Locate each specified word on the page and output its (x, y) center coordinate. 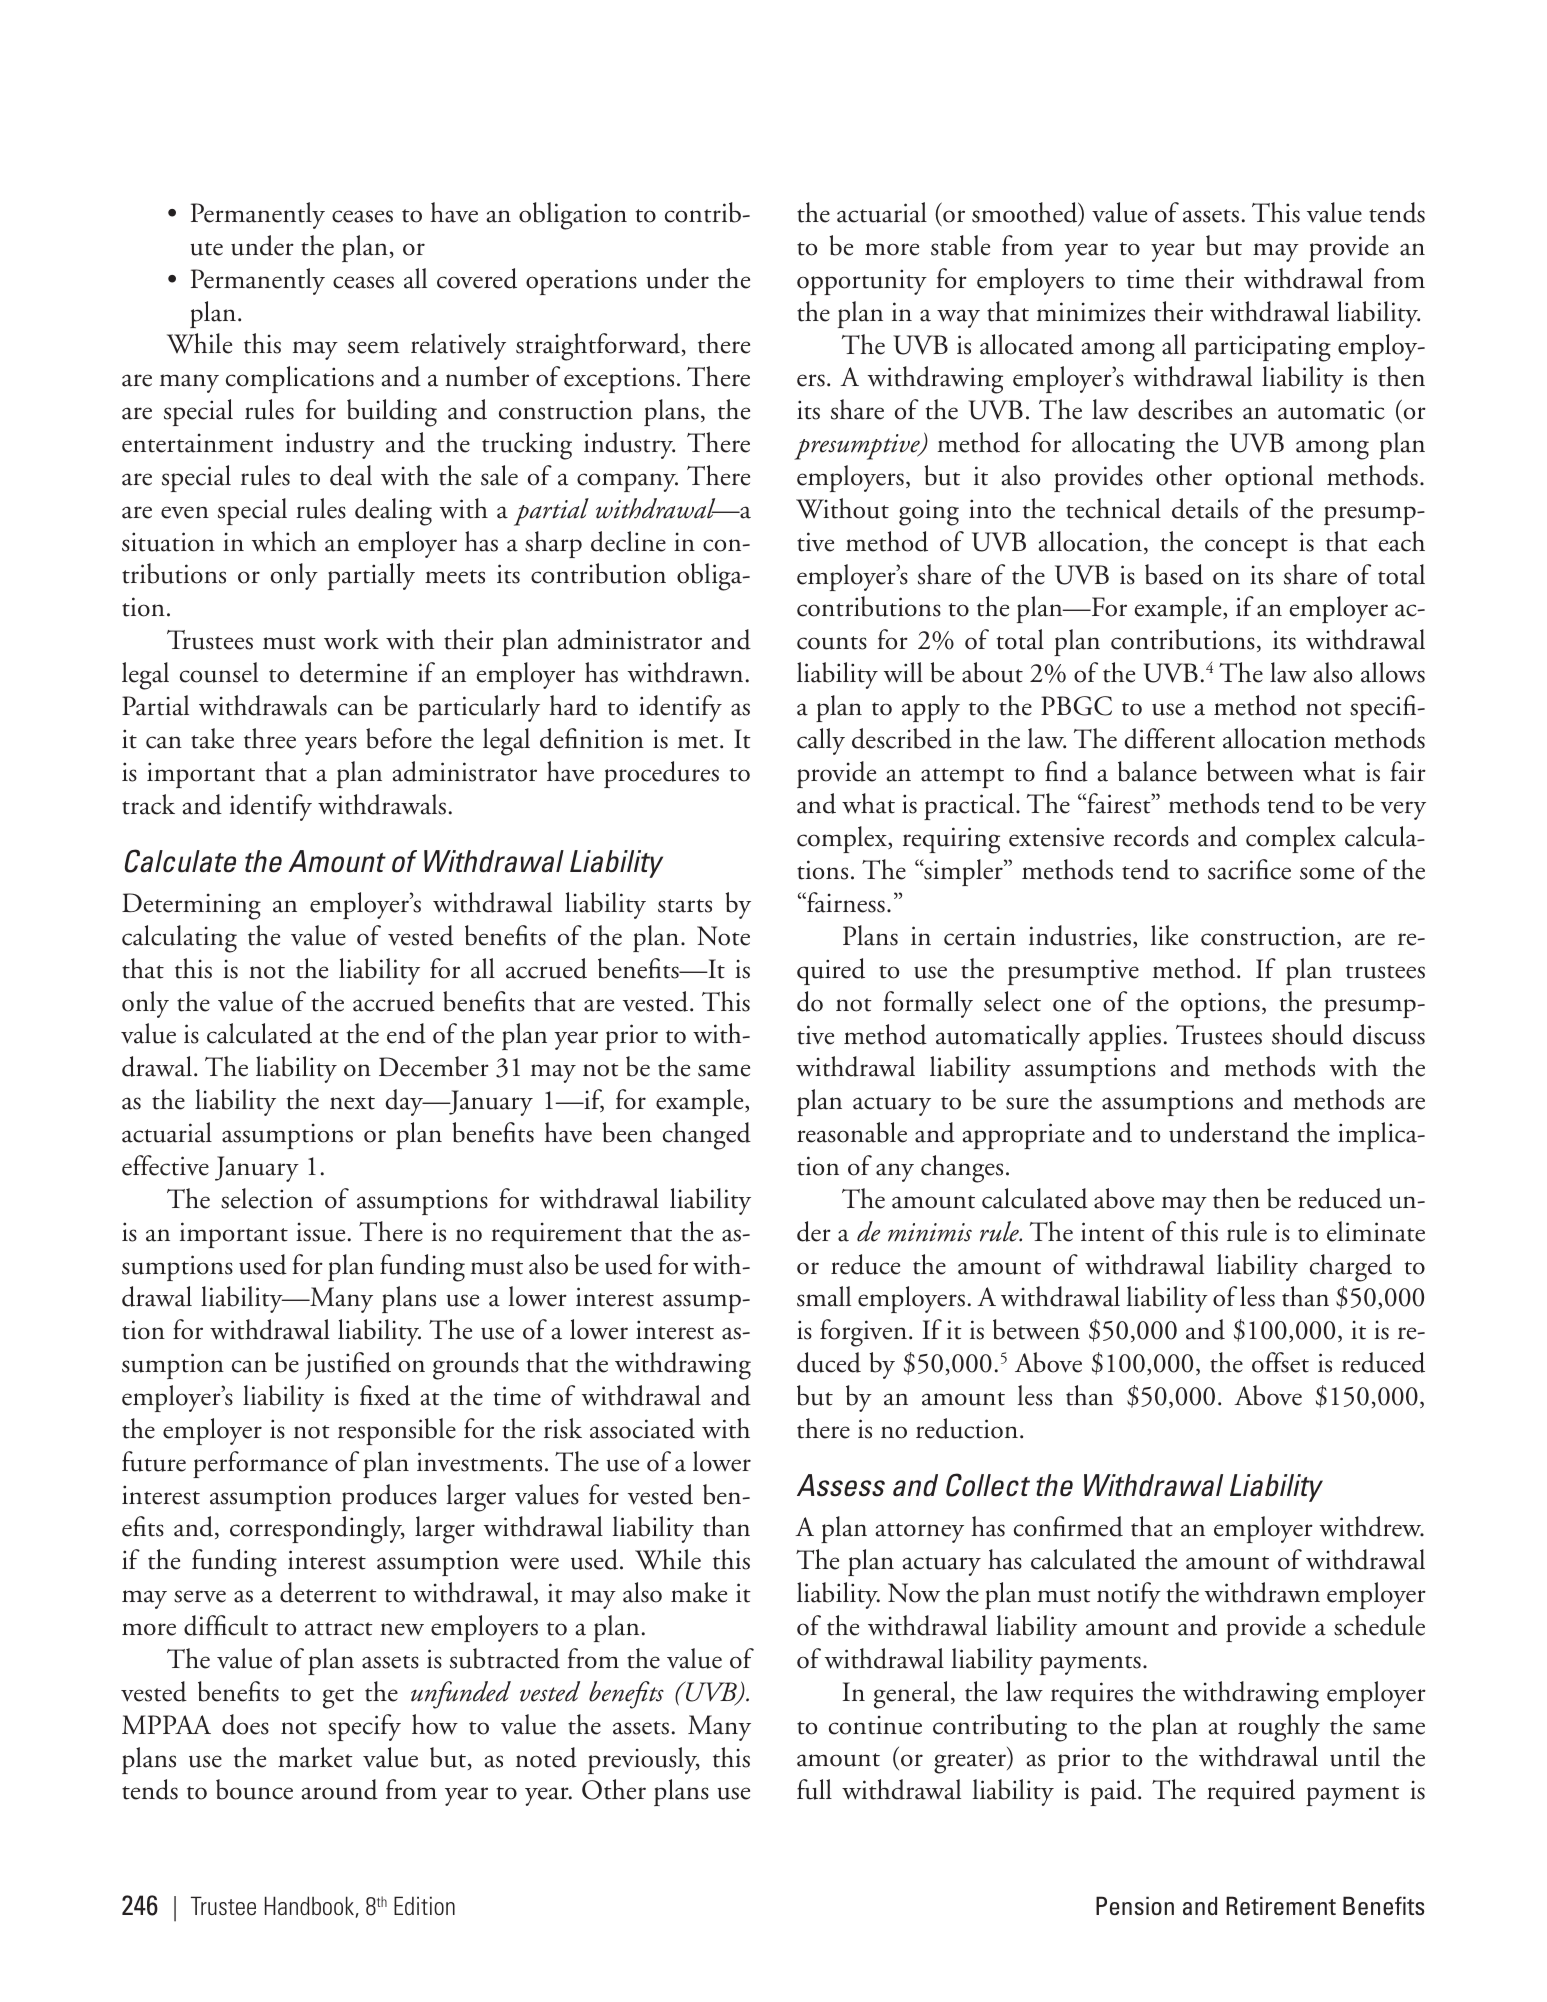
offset (1280, 1362)
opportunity (862, 282)
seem (373, 347)
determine (353, 672)
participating (1262, 348)
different (1170, 738)
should (1307, 1034)
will (903, 672)
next (352, 1103)
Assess (841, 1485)
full (814, 1789)
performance (260, 1464)
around (340, 1789)
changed (707, 1136)
